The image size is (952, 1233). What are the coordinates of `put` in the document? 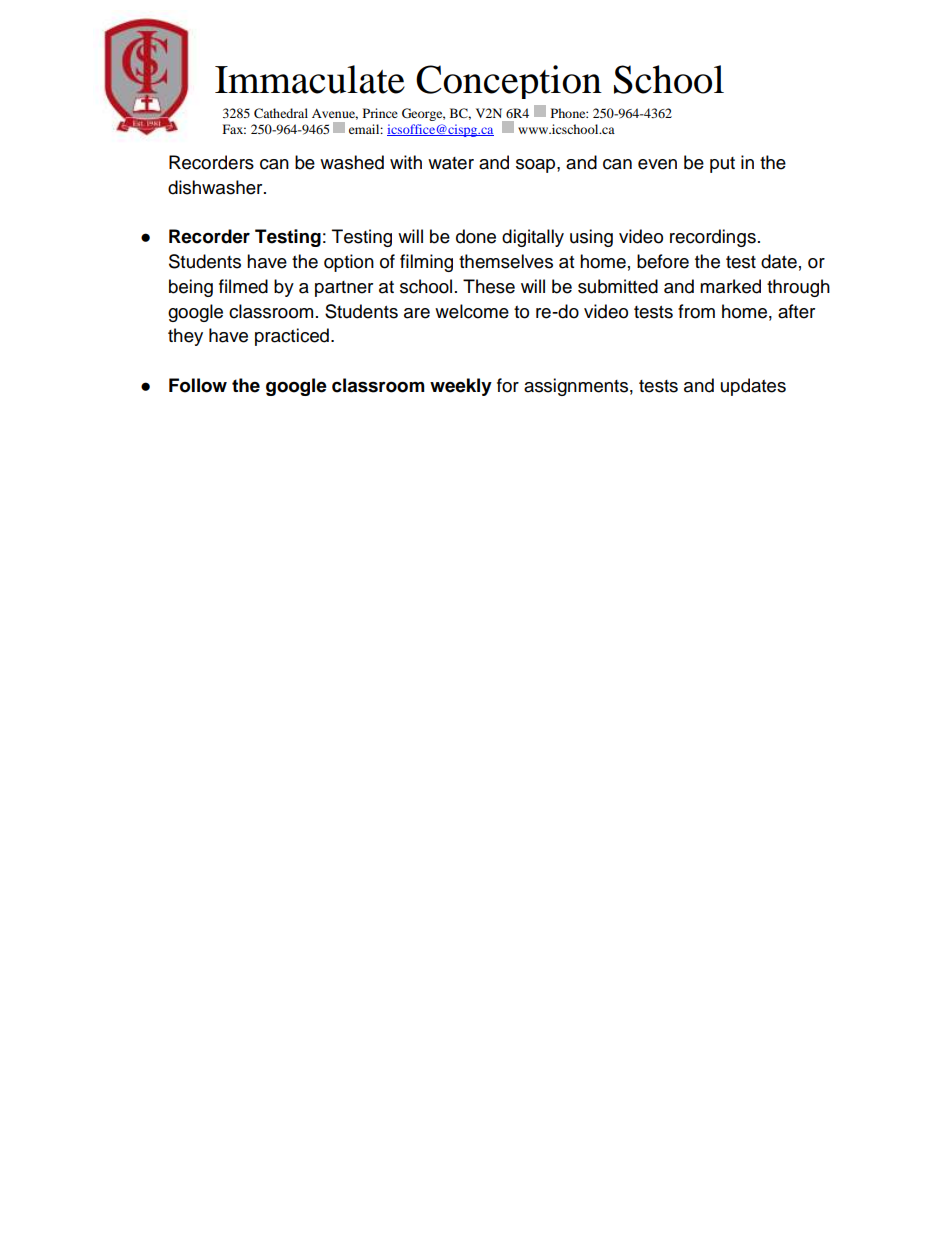 It's located at (722, 165).
